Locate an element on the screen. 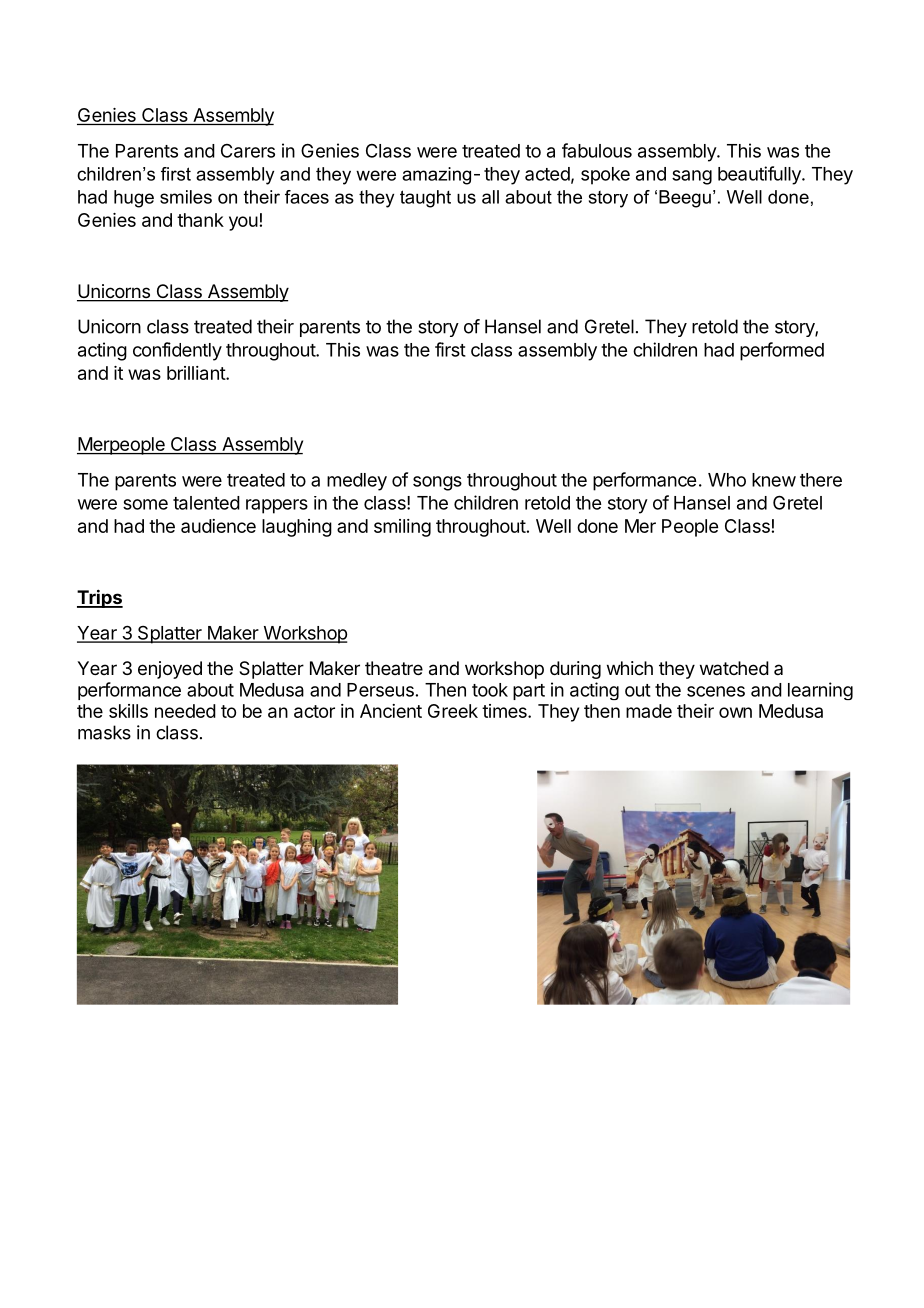  talented is located at coordinates (206, 503).
